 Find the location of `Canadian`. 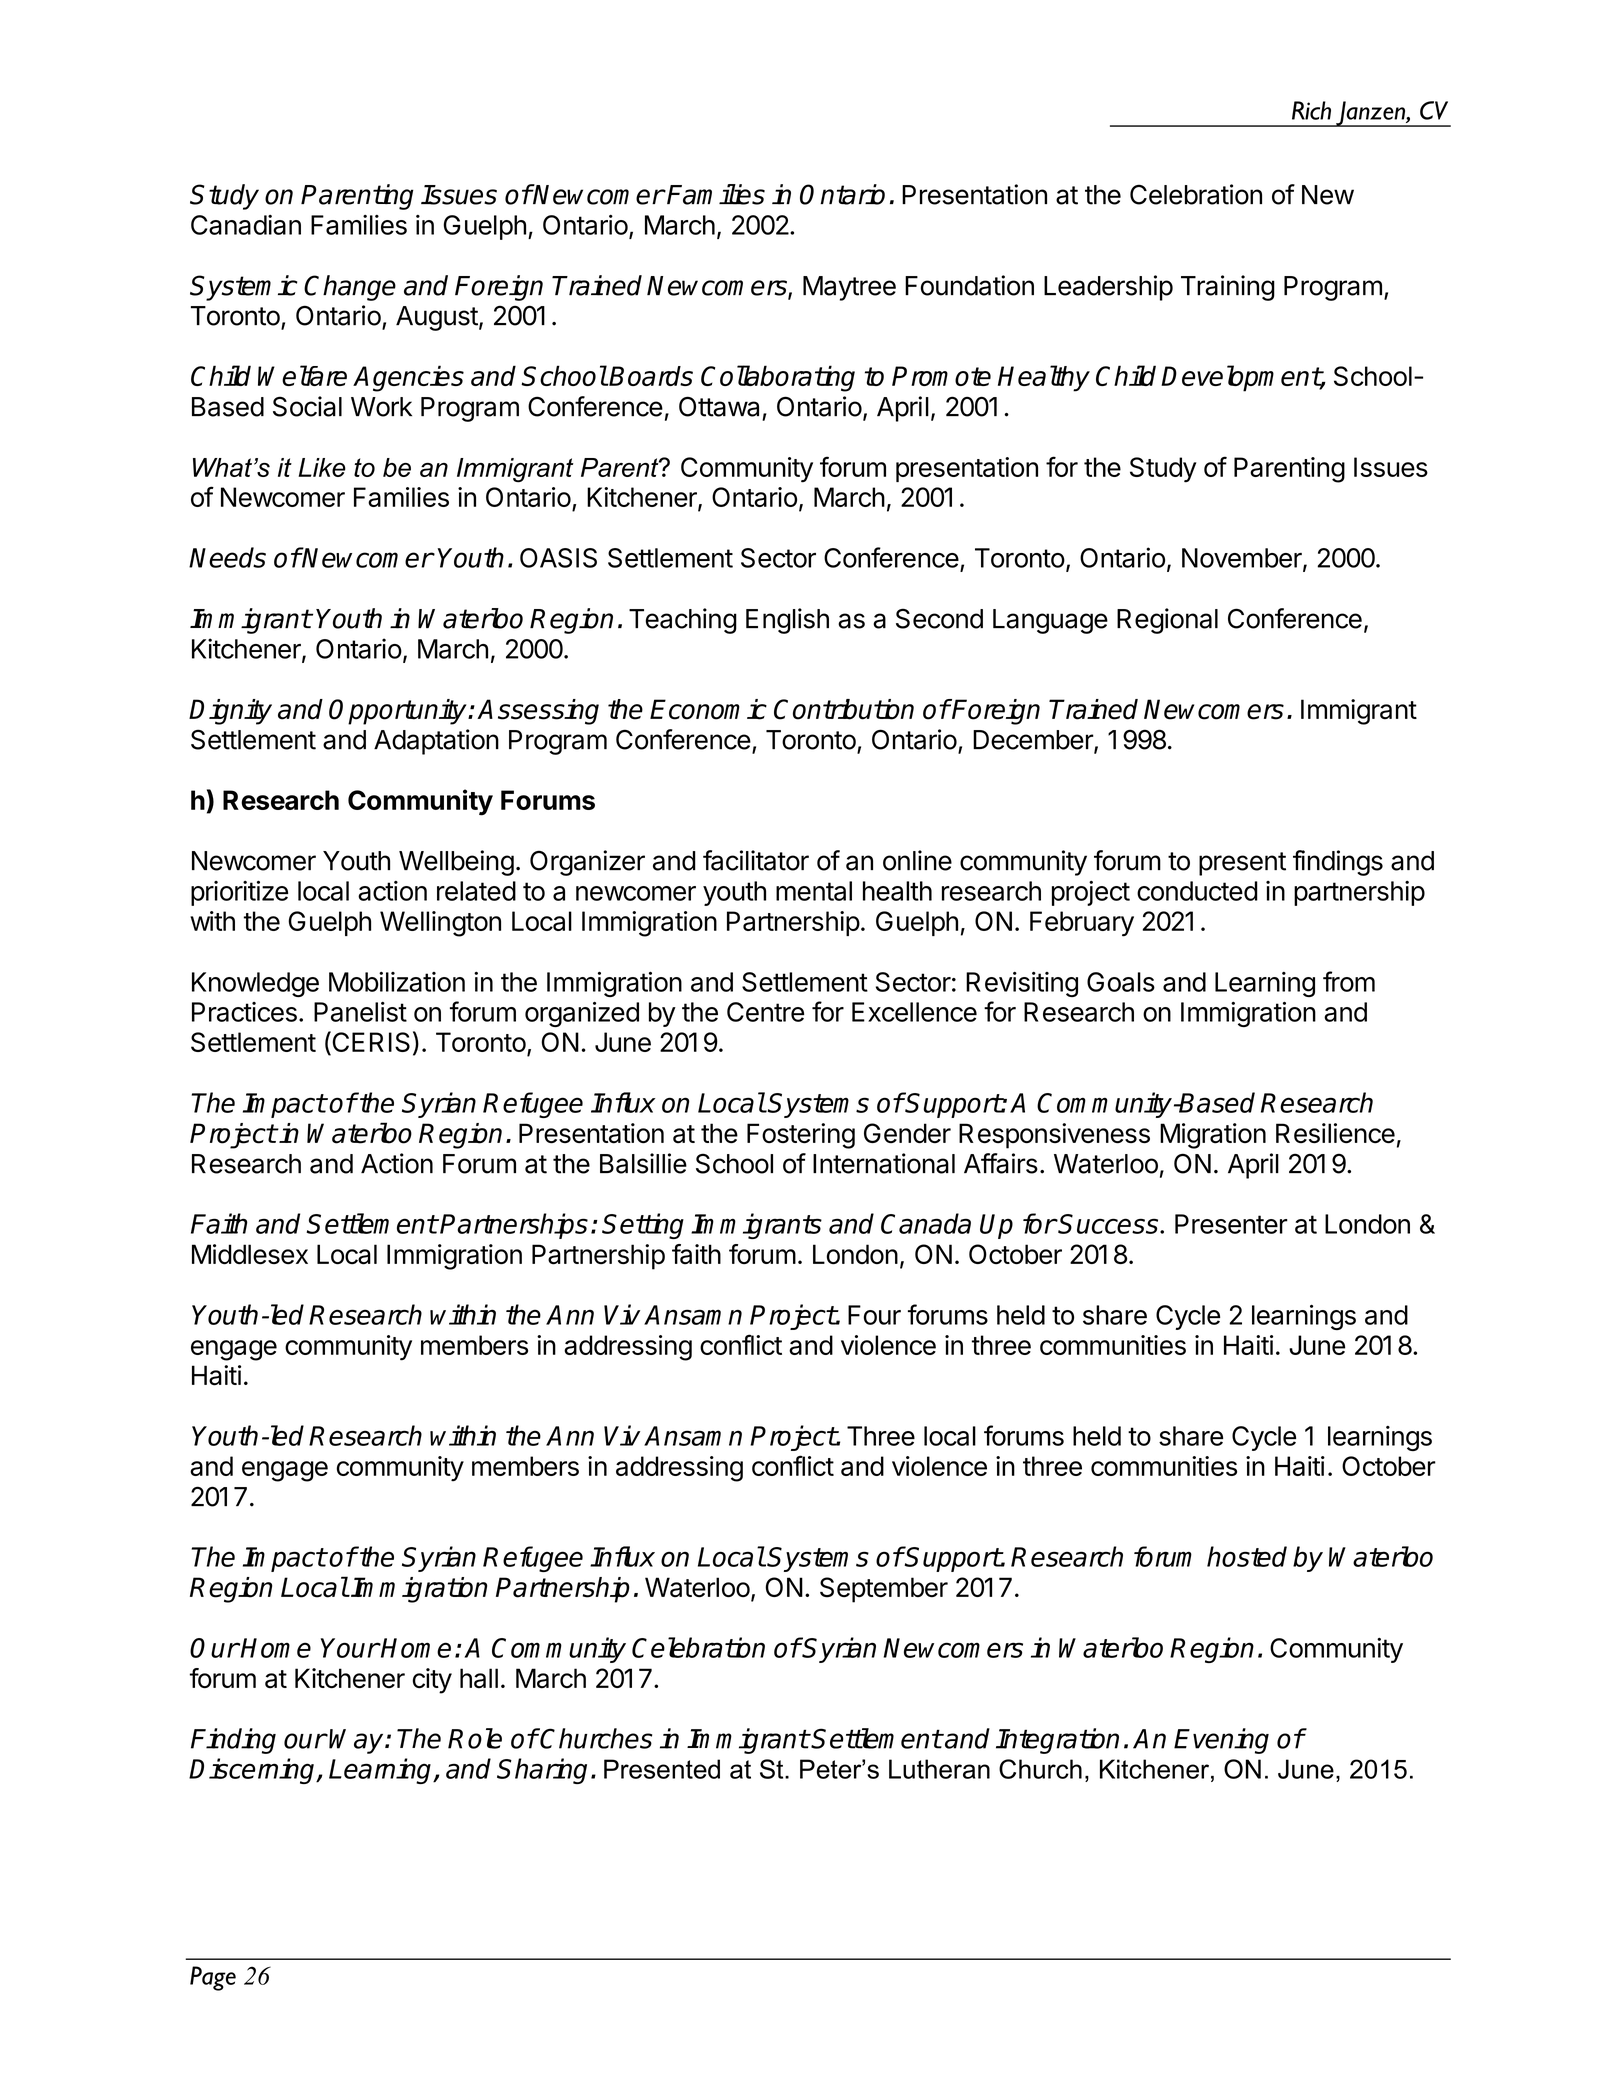

Canadian is located at coordinates (246, 225).
